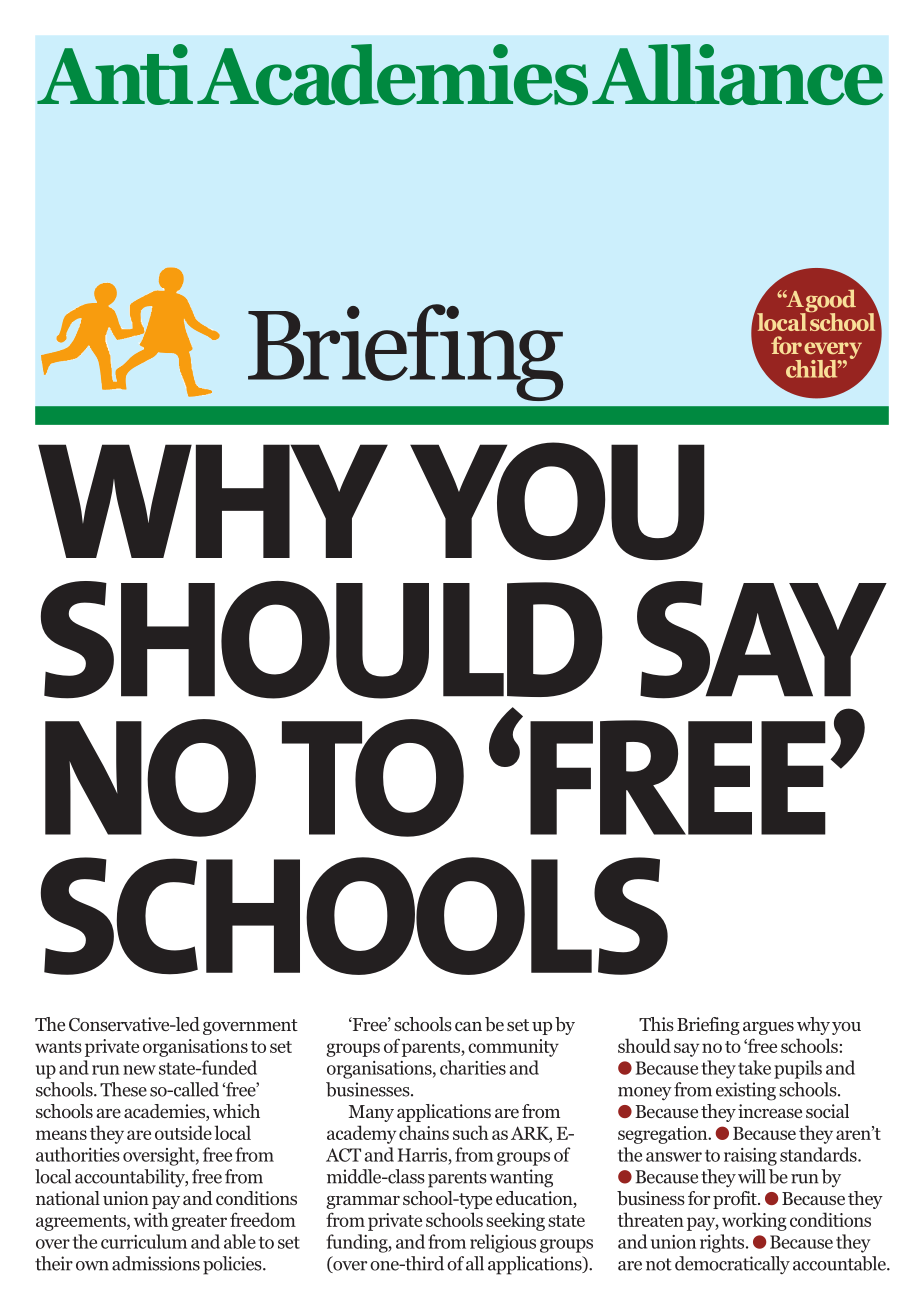  Describe the element at coordinates (58, 1047) in the screenshot. I see `wants` at that location.
